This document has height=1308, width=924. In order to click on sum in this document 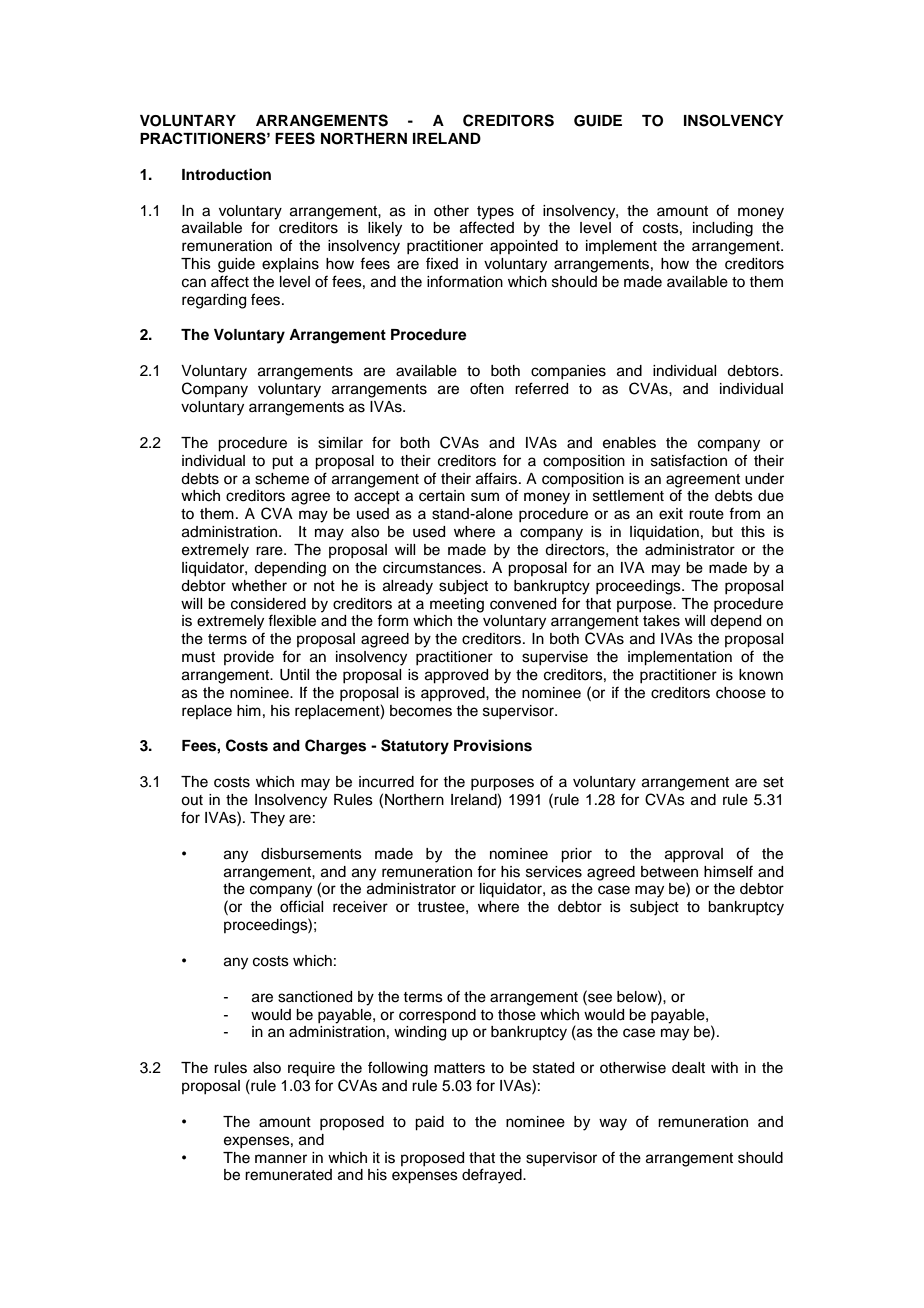, I will do `click(485, 497)`.
